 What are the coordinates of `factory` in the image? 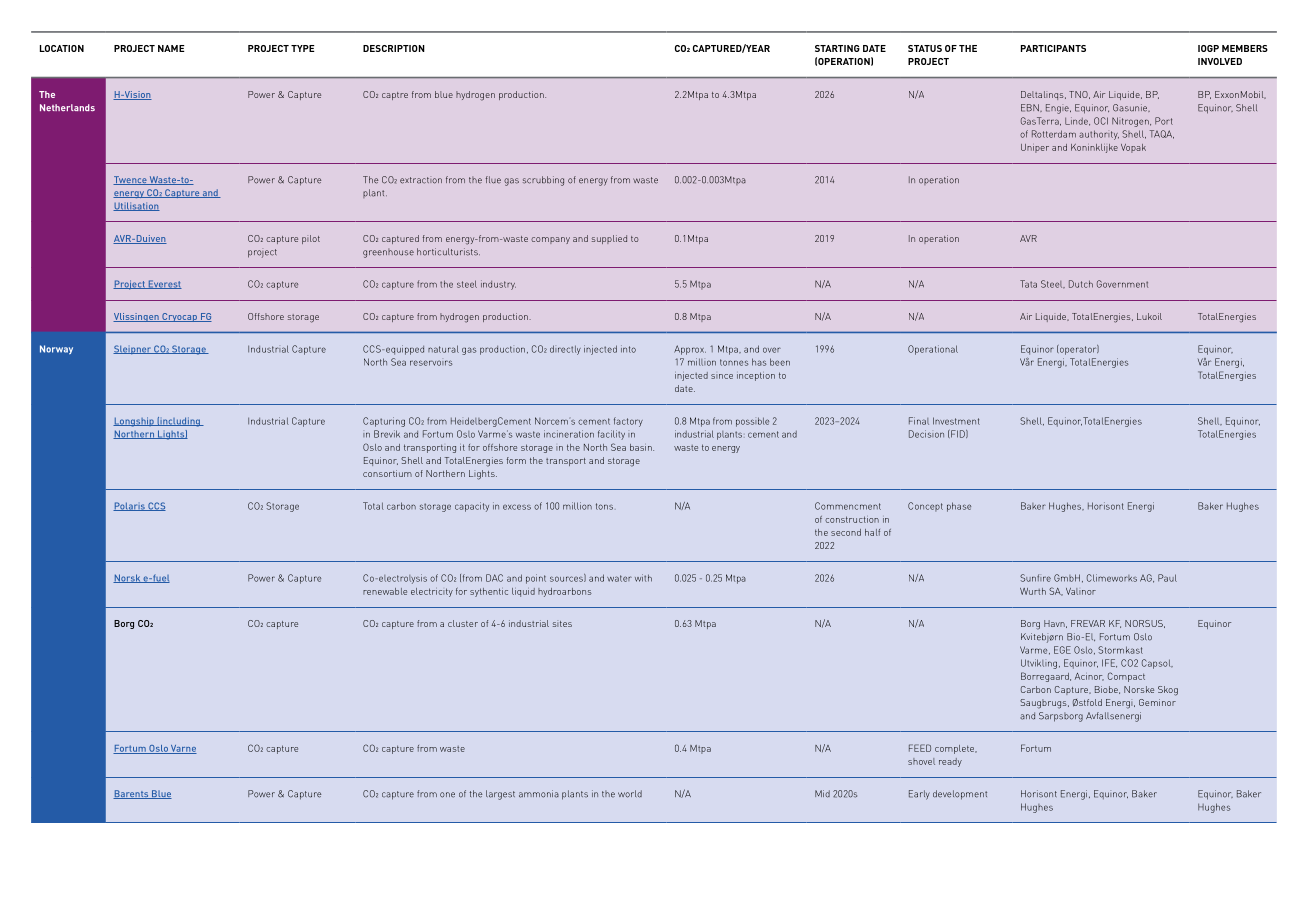 It's located at (628, 422).
